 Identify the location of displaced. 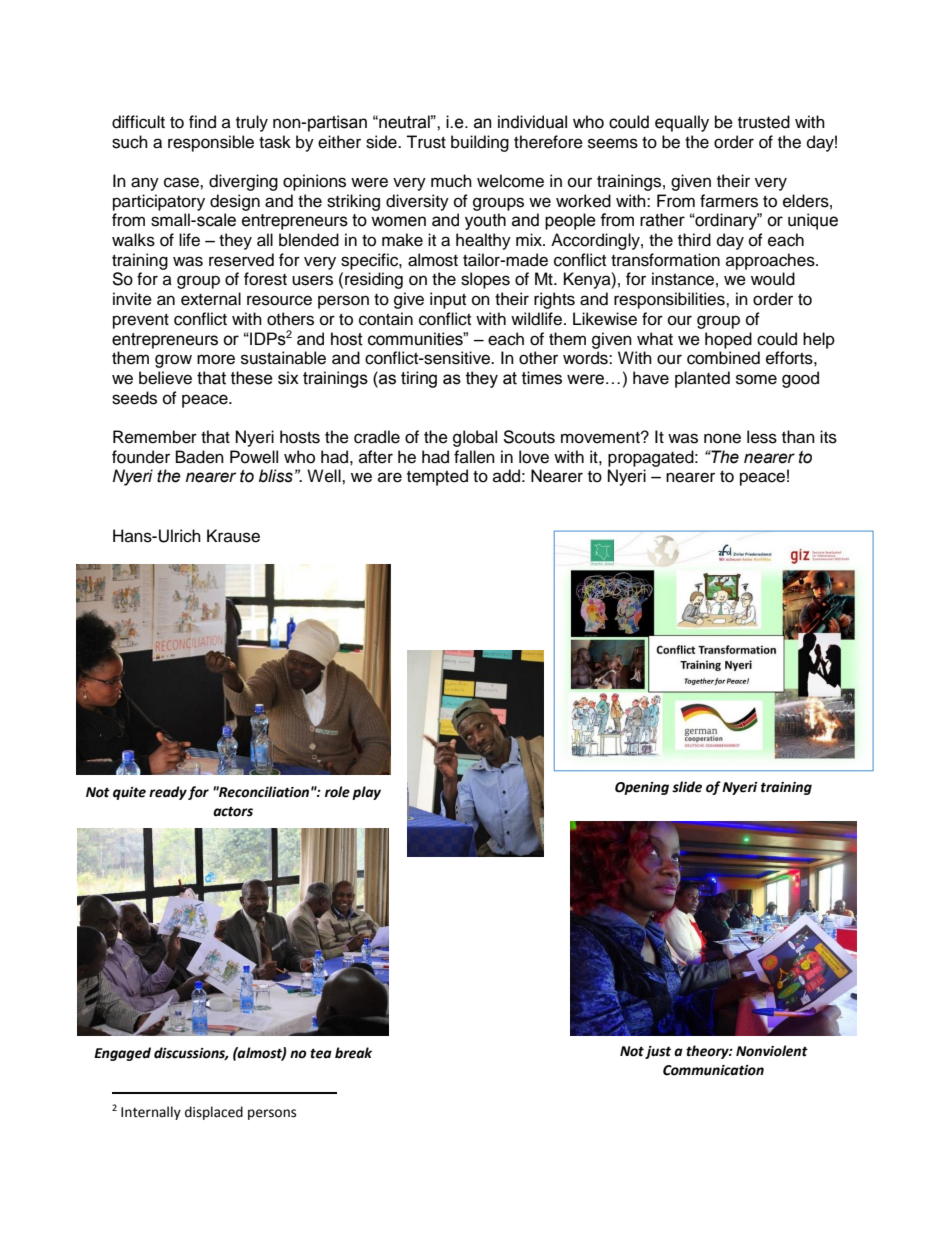
(214, 1113).
